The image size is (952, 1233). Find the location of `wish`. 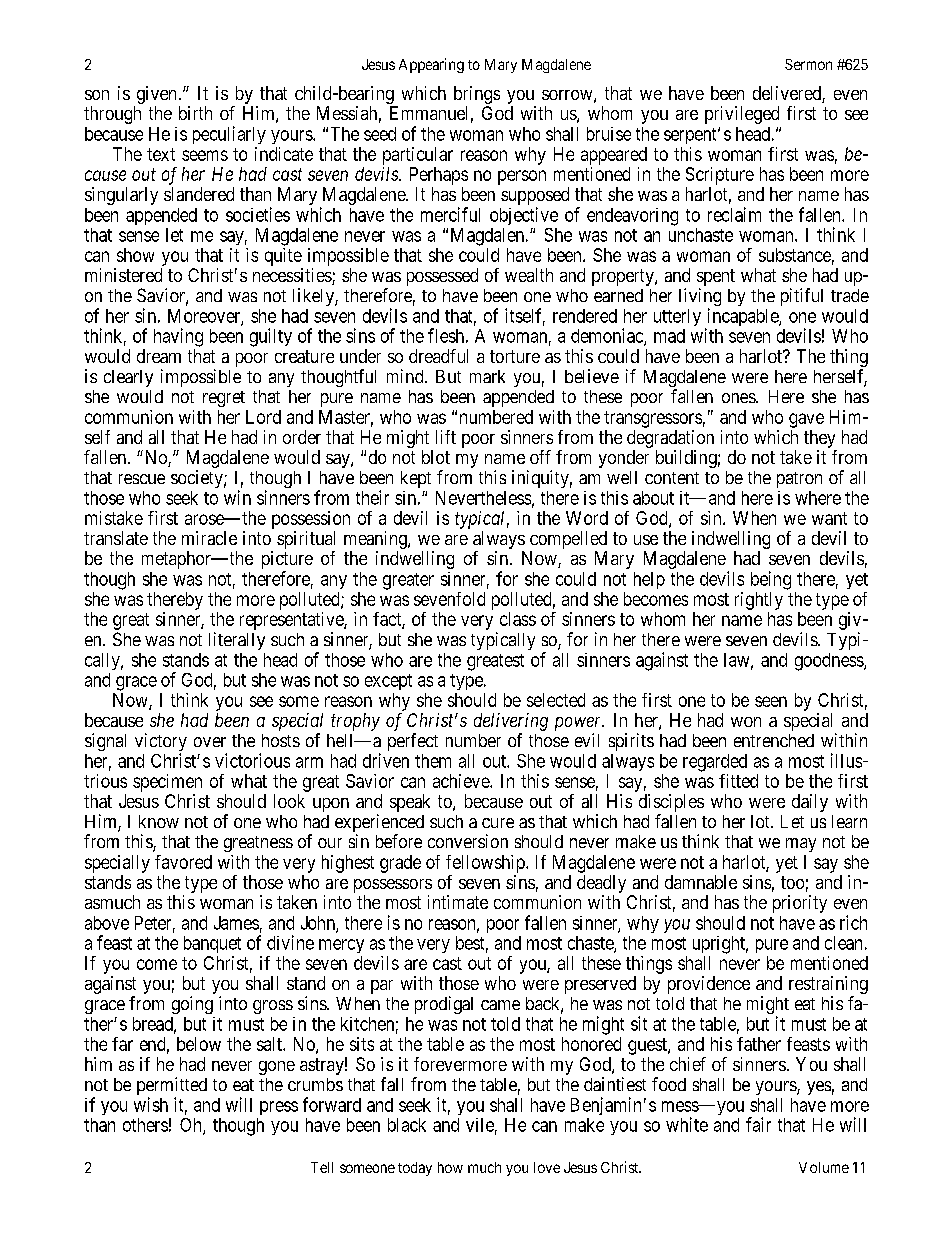

wish is located at coordinates (151, 1104).
